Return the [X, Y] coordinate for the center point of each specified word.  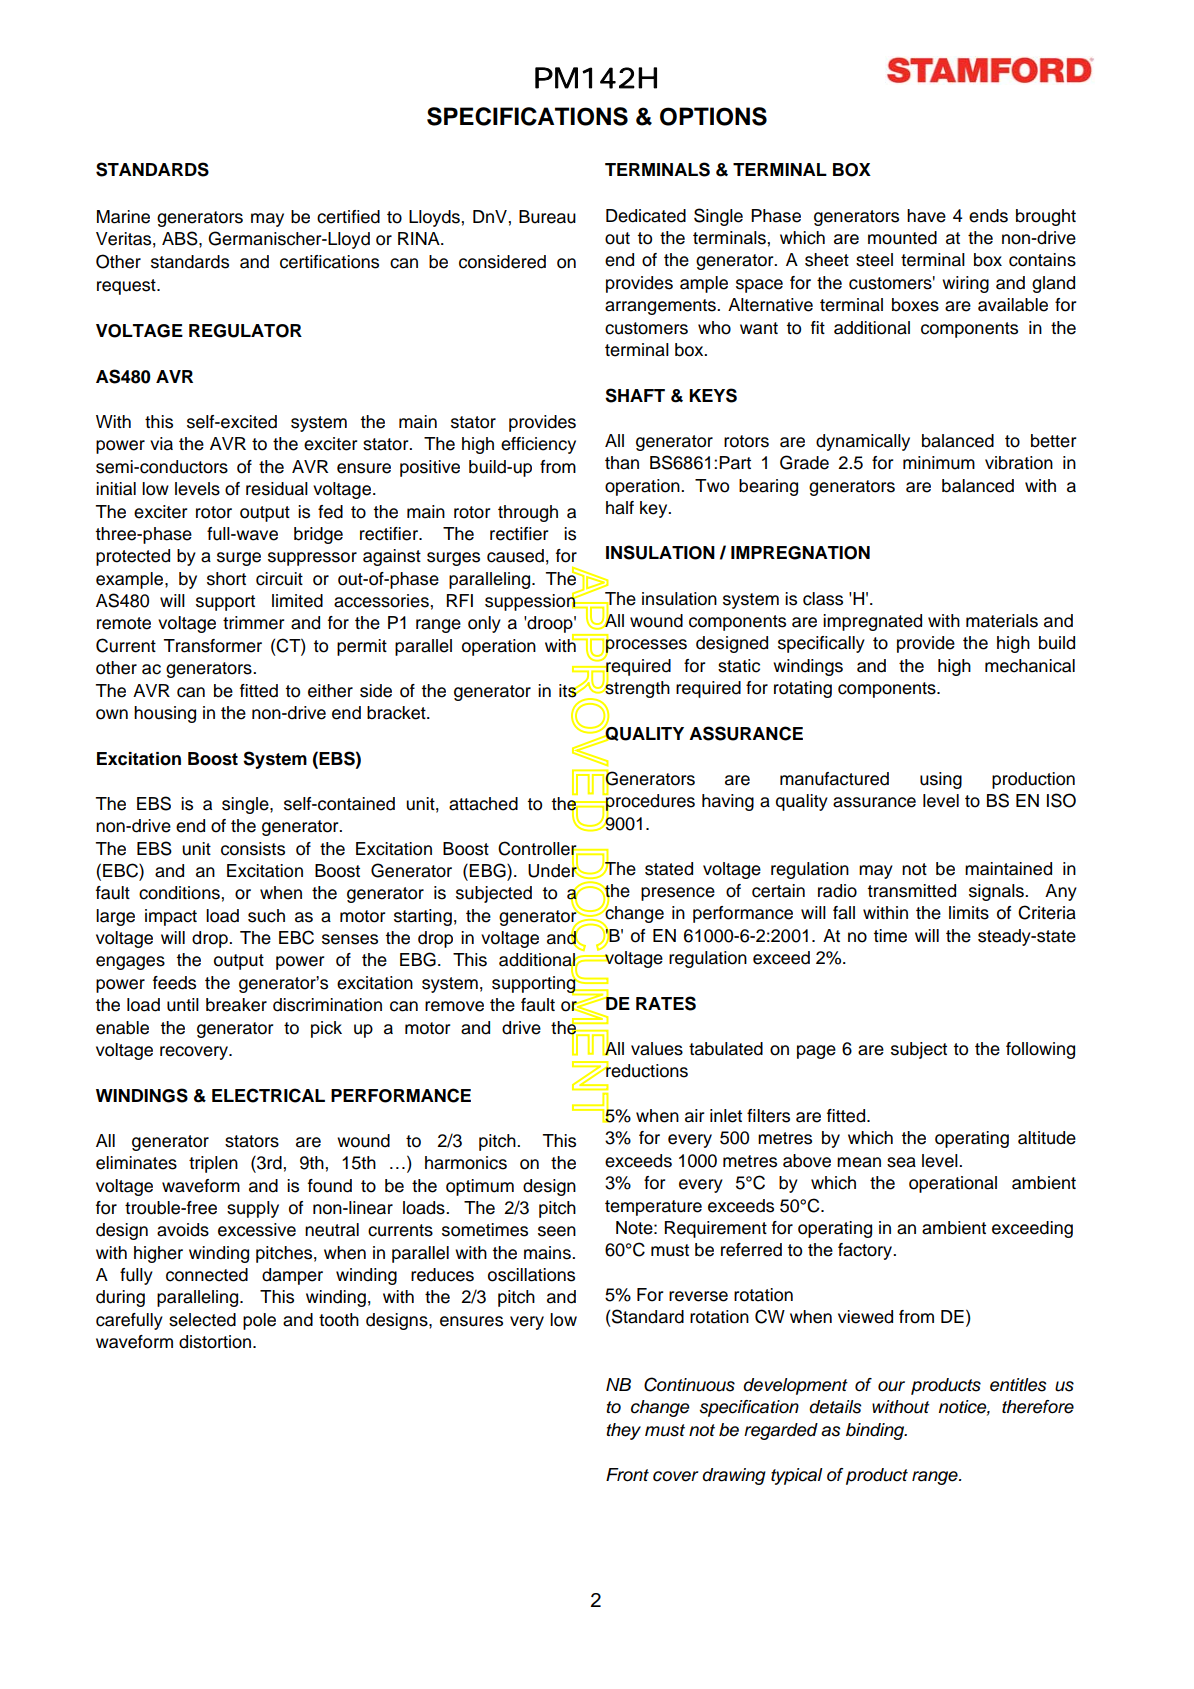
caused [515, 556]
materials [1002, 621]
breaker [236, 1005]
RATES [666, 1003]
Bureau [547, 217]
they [623, 1431]
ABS [181, 238]
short [226, 579]
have [926, 216]
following [1040, 1050]
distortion [216, 1342]
